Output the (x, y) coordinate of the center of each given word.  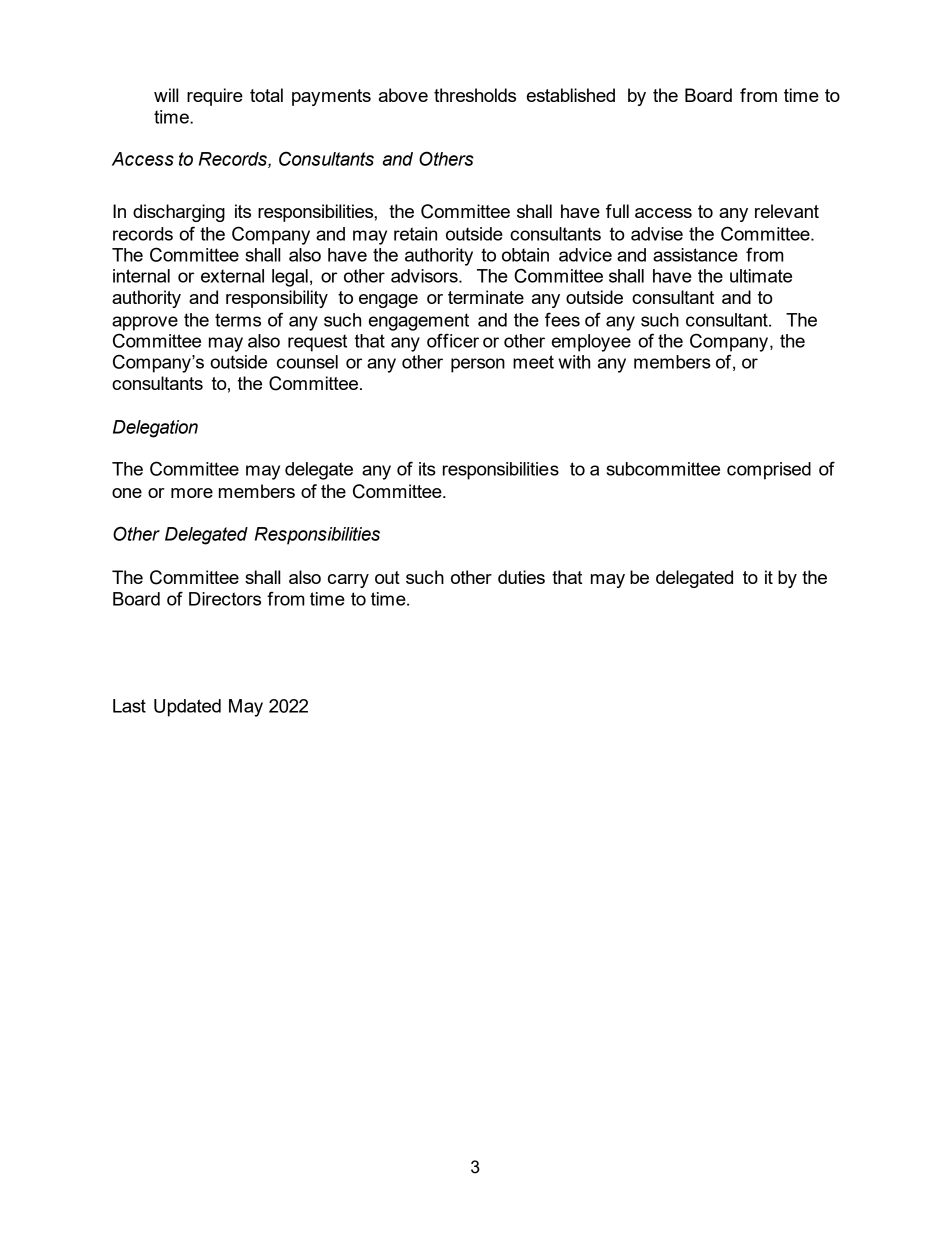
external (232, 276)
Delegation (155, 429)
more (192, 493)
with (574, 362)
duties (521, 577)
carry (348, 581)
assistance (695, 255)
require (215, 97)
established (571, 95)
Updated (187, 708)
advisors (425, 276)
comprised (769, 471)
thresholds (475, 95)
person (478, 365)
